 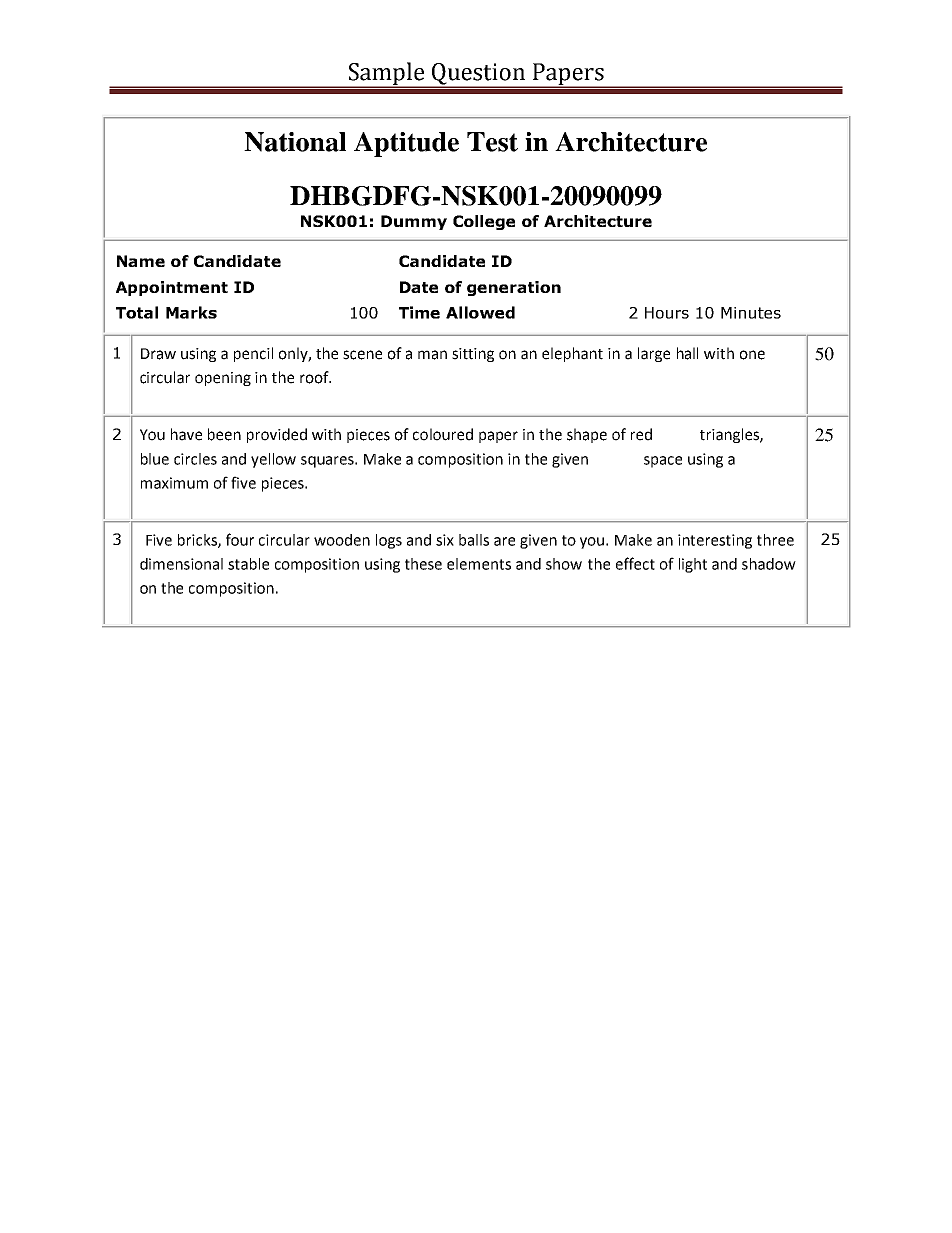 I want to click on Question, so click(x=478, y=75).
